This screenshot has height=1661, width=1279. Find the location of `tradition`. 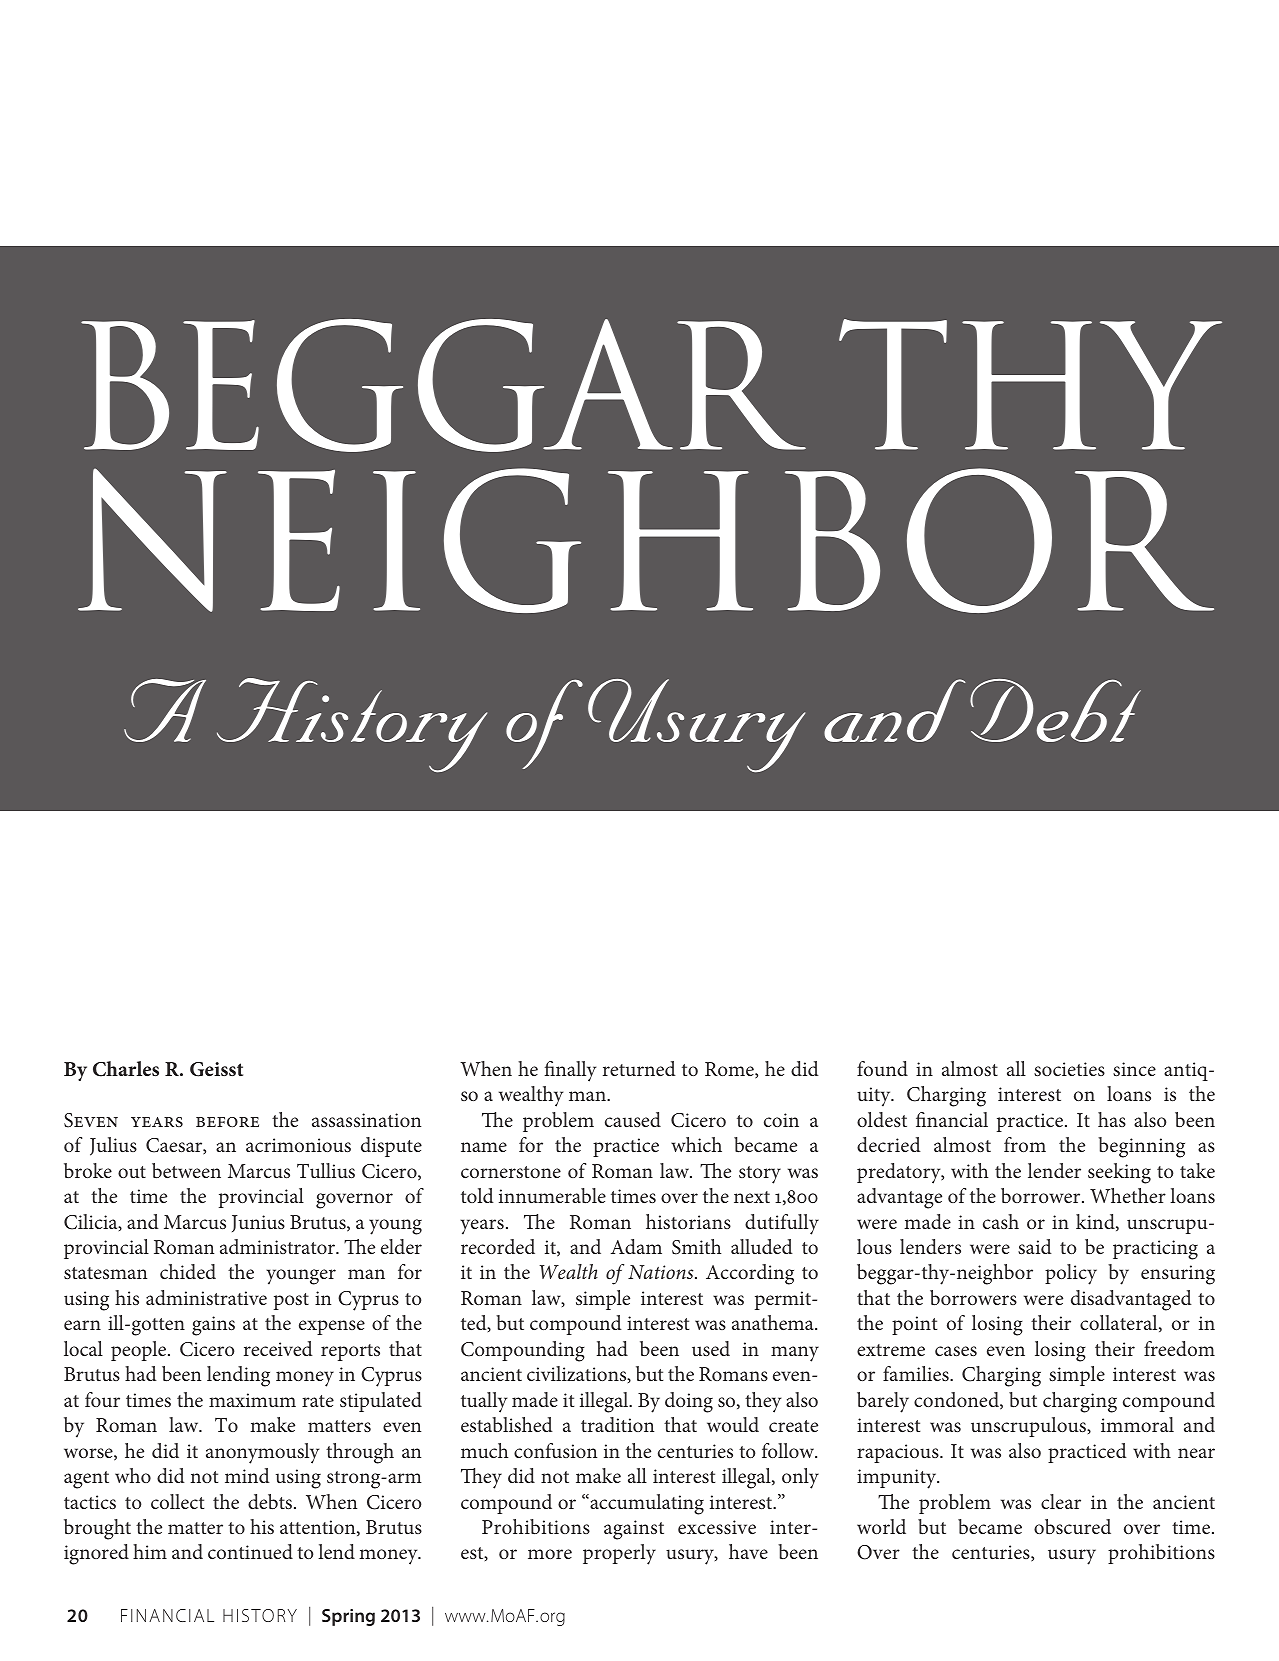

tradition is located at coordinates (617, 1424).
